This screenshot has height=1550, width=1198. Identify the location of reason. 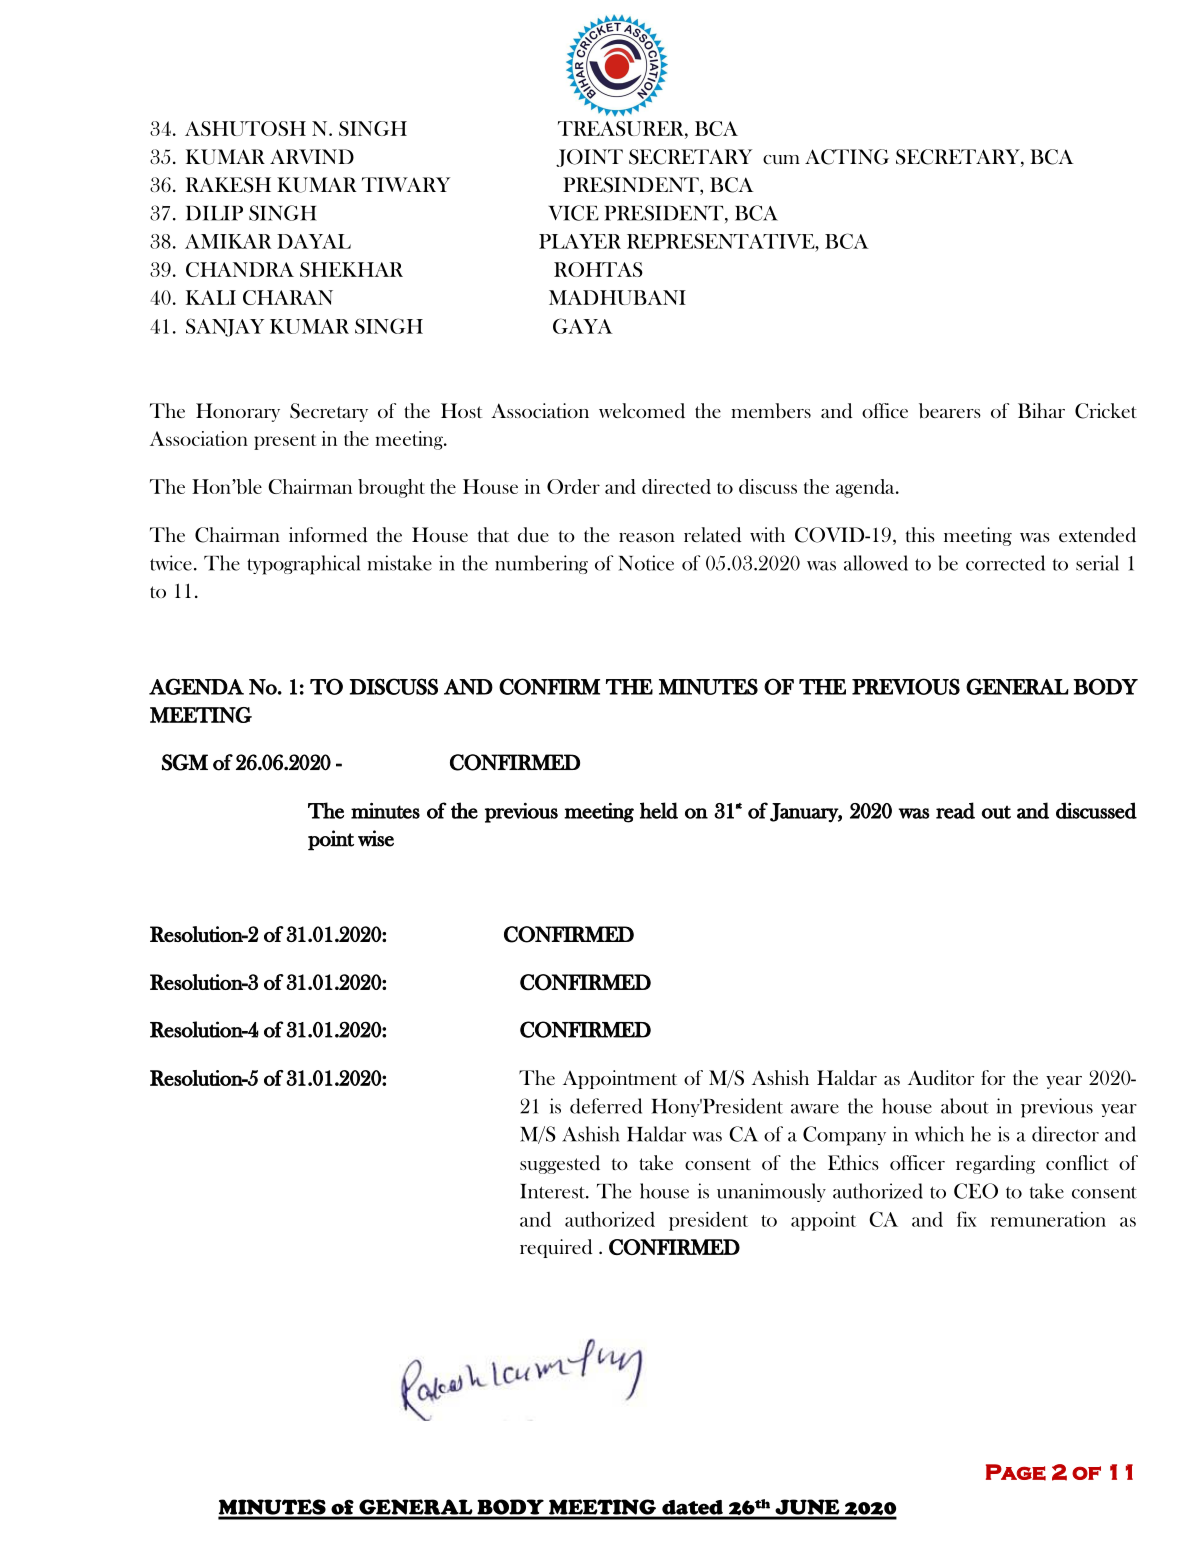
(647, 537).
